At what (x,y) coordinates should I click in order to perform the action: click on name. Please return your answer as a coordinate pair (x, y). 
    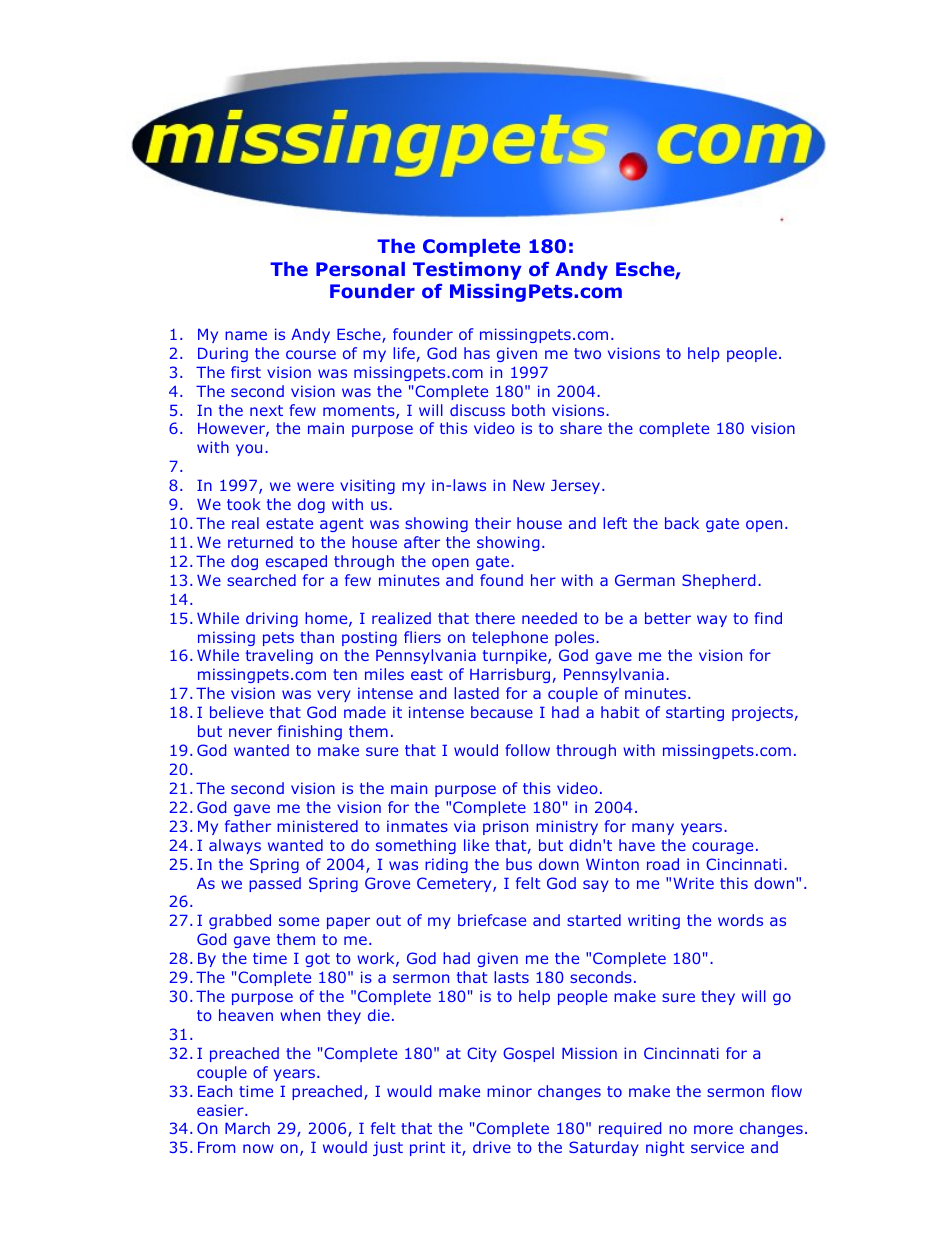
    Looking at the image, I should click on (246, 335).
